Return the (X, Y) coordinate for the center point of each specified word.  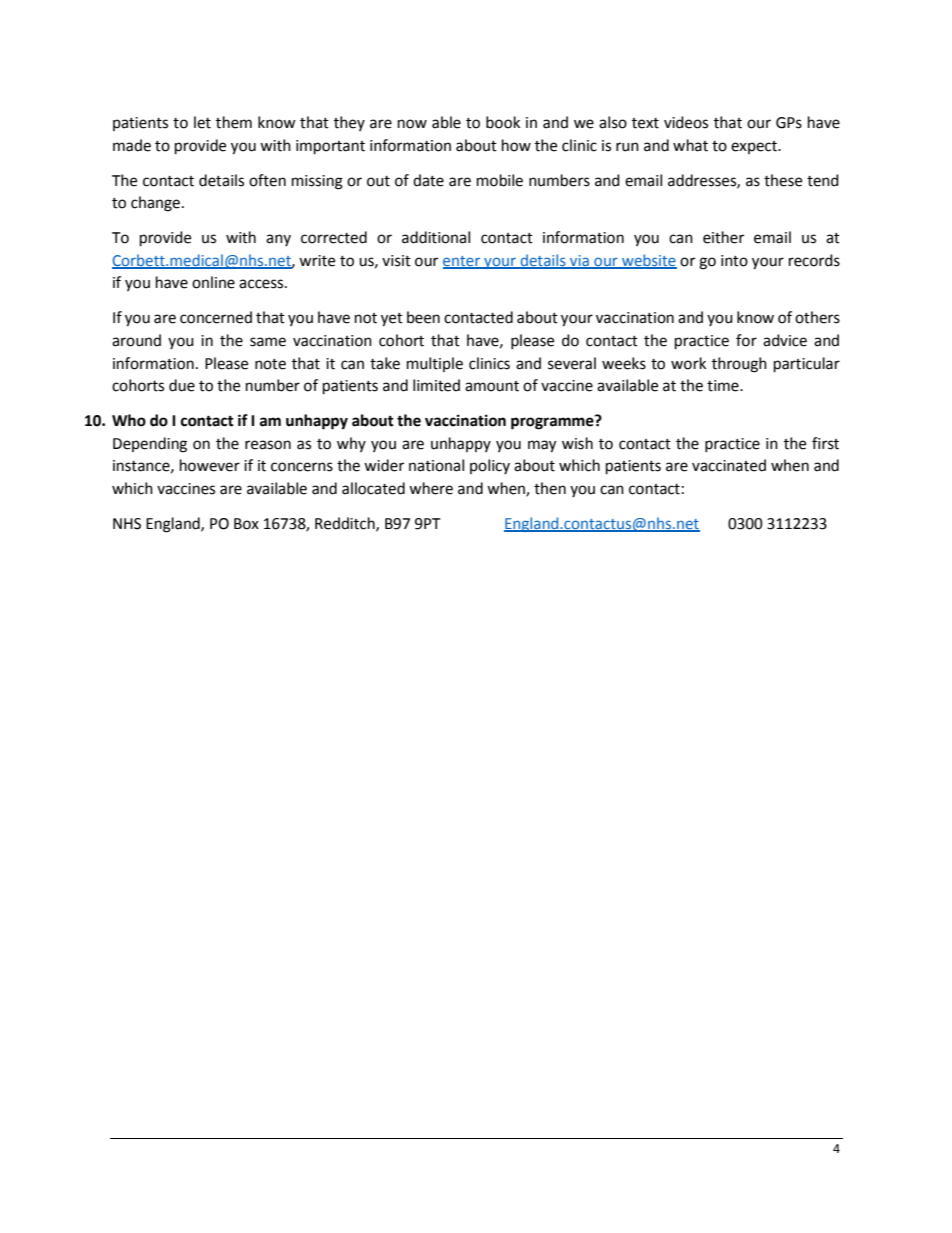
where (431, 488)
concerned (216, 317)
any (278, 240)
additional (436, 237)
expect (755, 147)
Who (129, 420)
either (723, 237)
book (503, 122)
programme (553, 422)
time (724, 386)
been (423, 317)
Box (246, 524)
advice (785, 340)
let (202, 122)
